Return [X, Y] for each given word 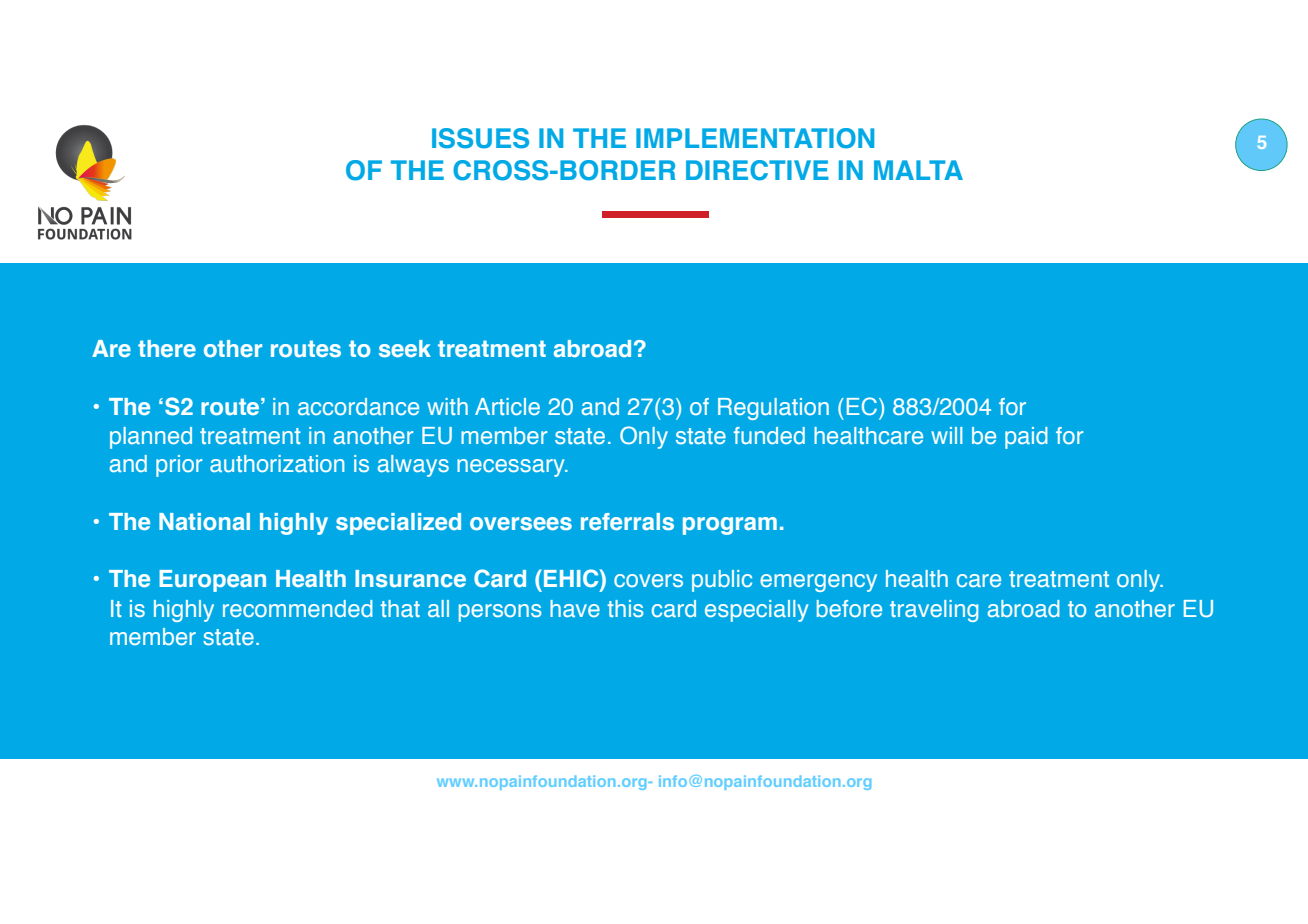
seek [405, 348]
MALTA [918, 170]
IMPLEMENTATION [755, 138]
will [946, 435]
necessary [512, 468]
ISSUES [480, 138]
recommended [298, 608]
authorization [277, 463]
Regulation [773, 409]
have [575, 608]
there [167, 348]
